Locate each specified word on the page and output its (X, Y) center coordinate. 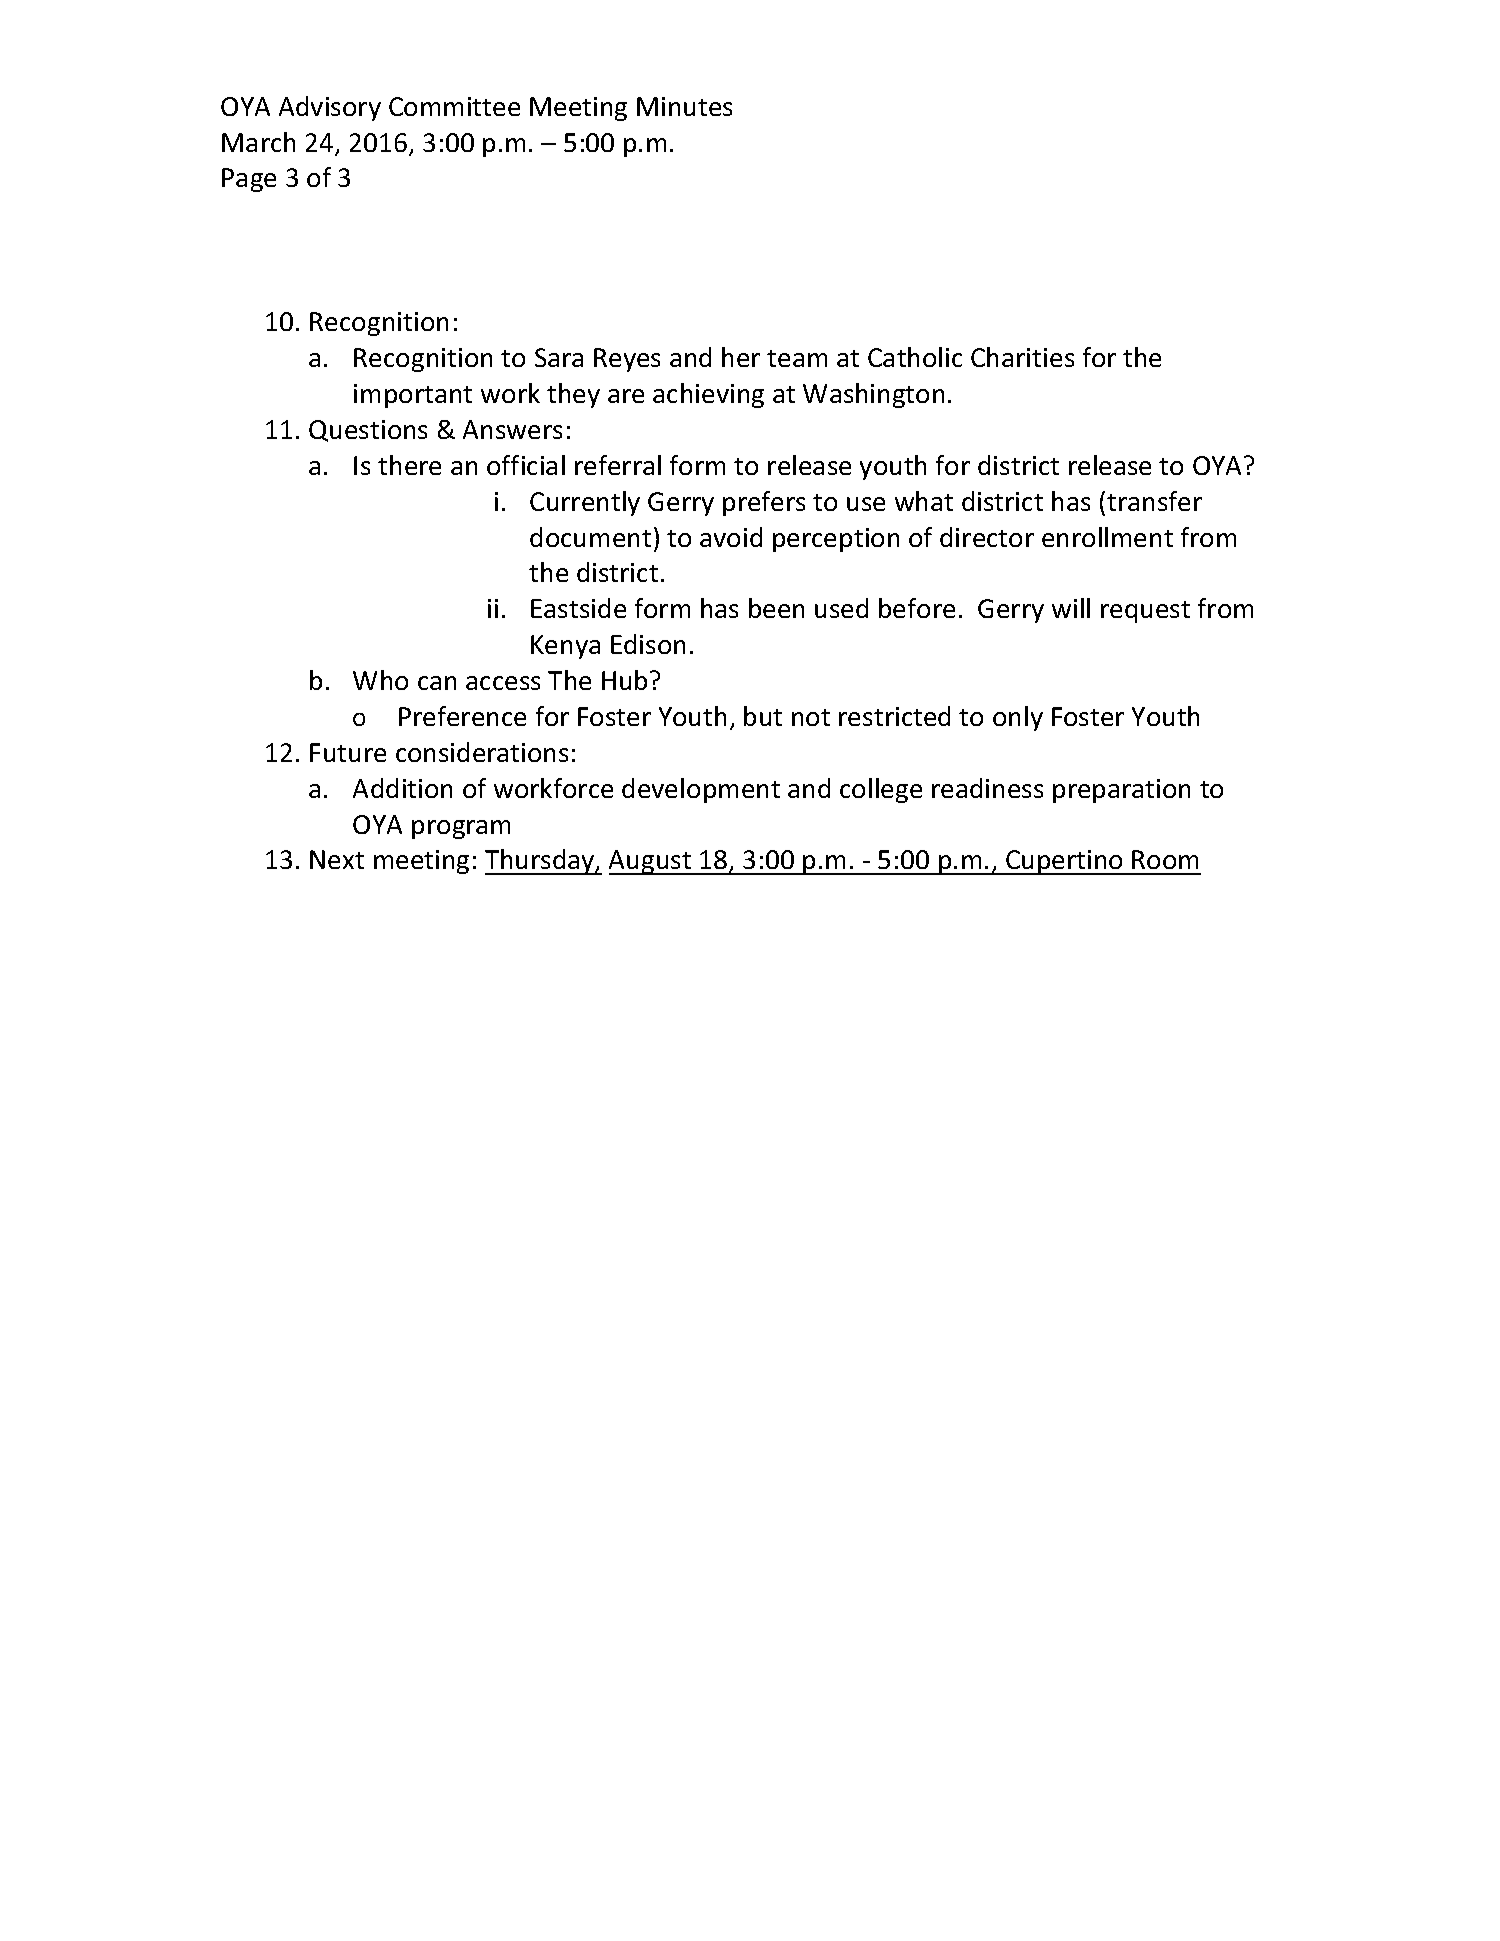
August (651, 862)
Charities (1022, 357)
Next (337, 859)
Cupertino (1064, 862)
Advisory (330, 108)
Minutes (684, 106)
